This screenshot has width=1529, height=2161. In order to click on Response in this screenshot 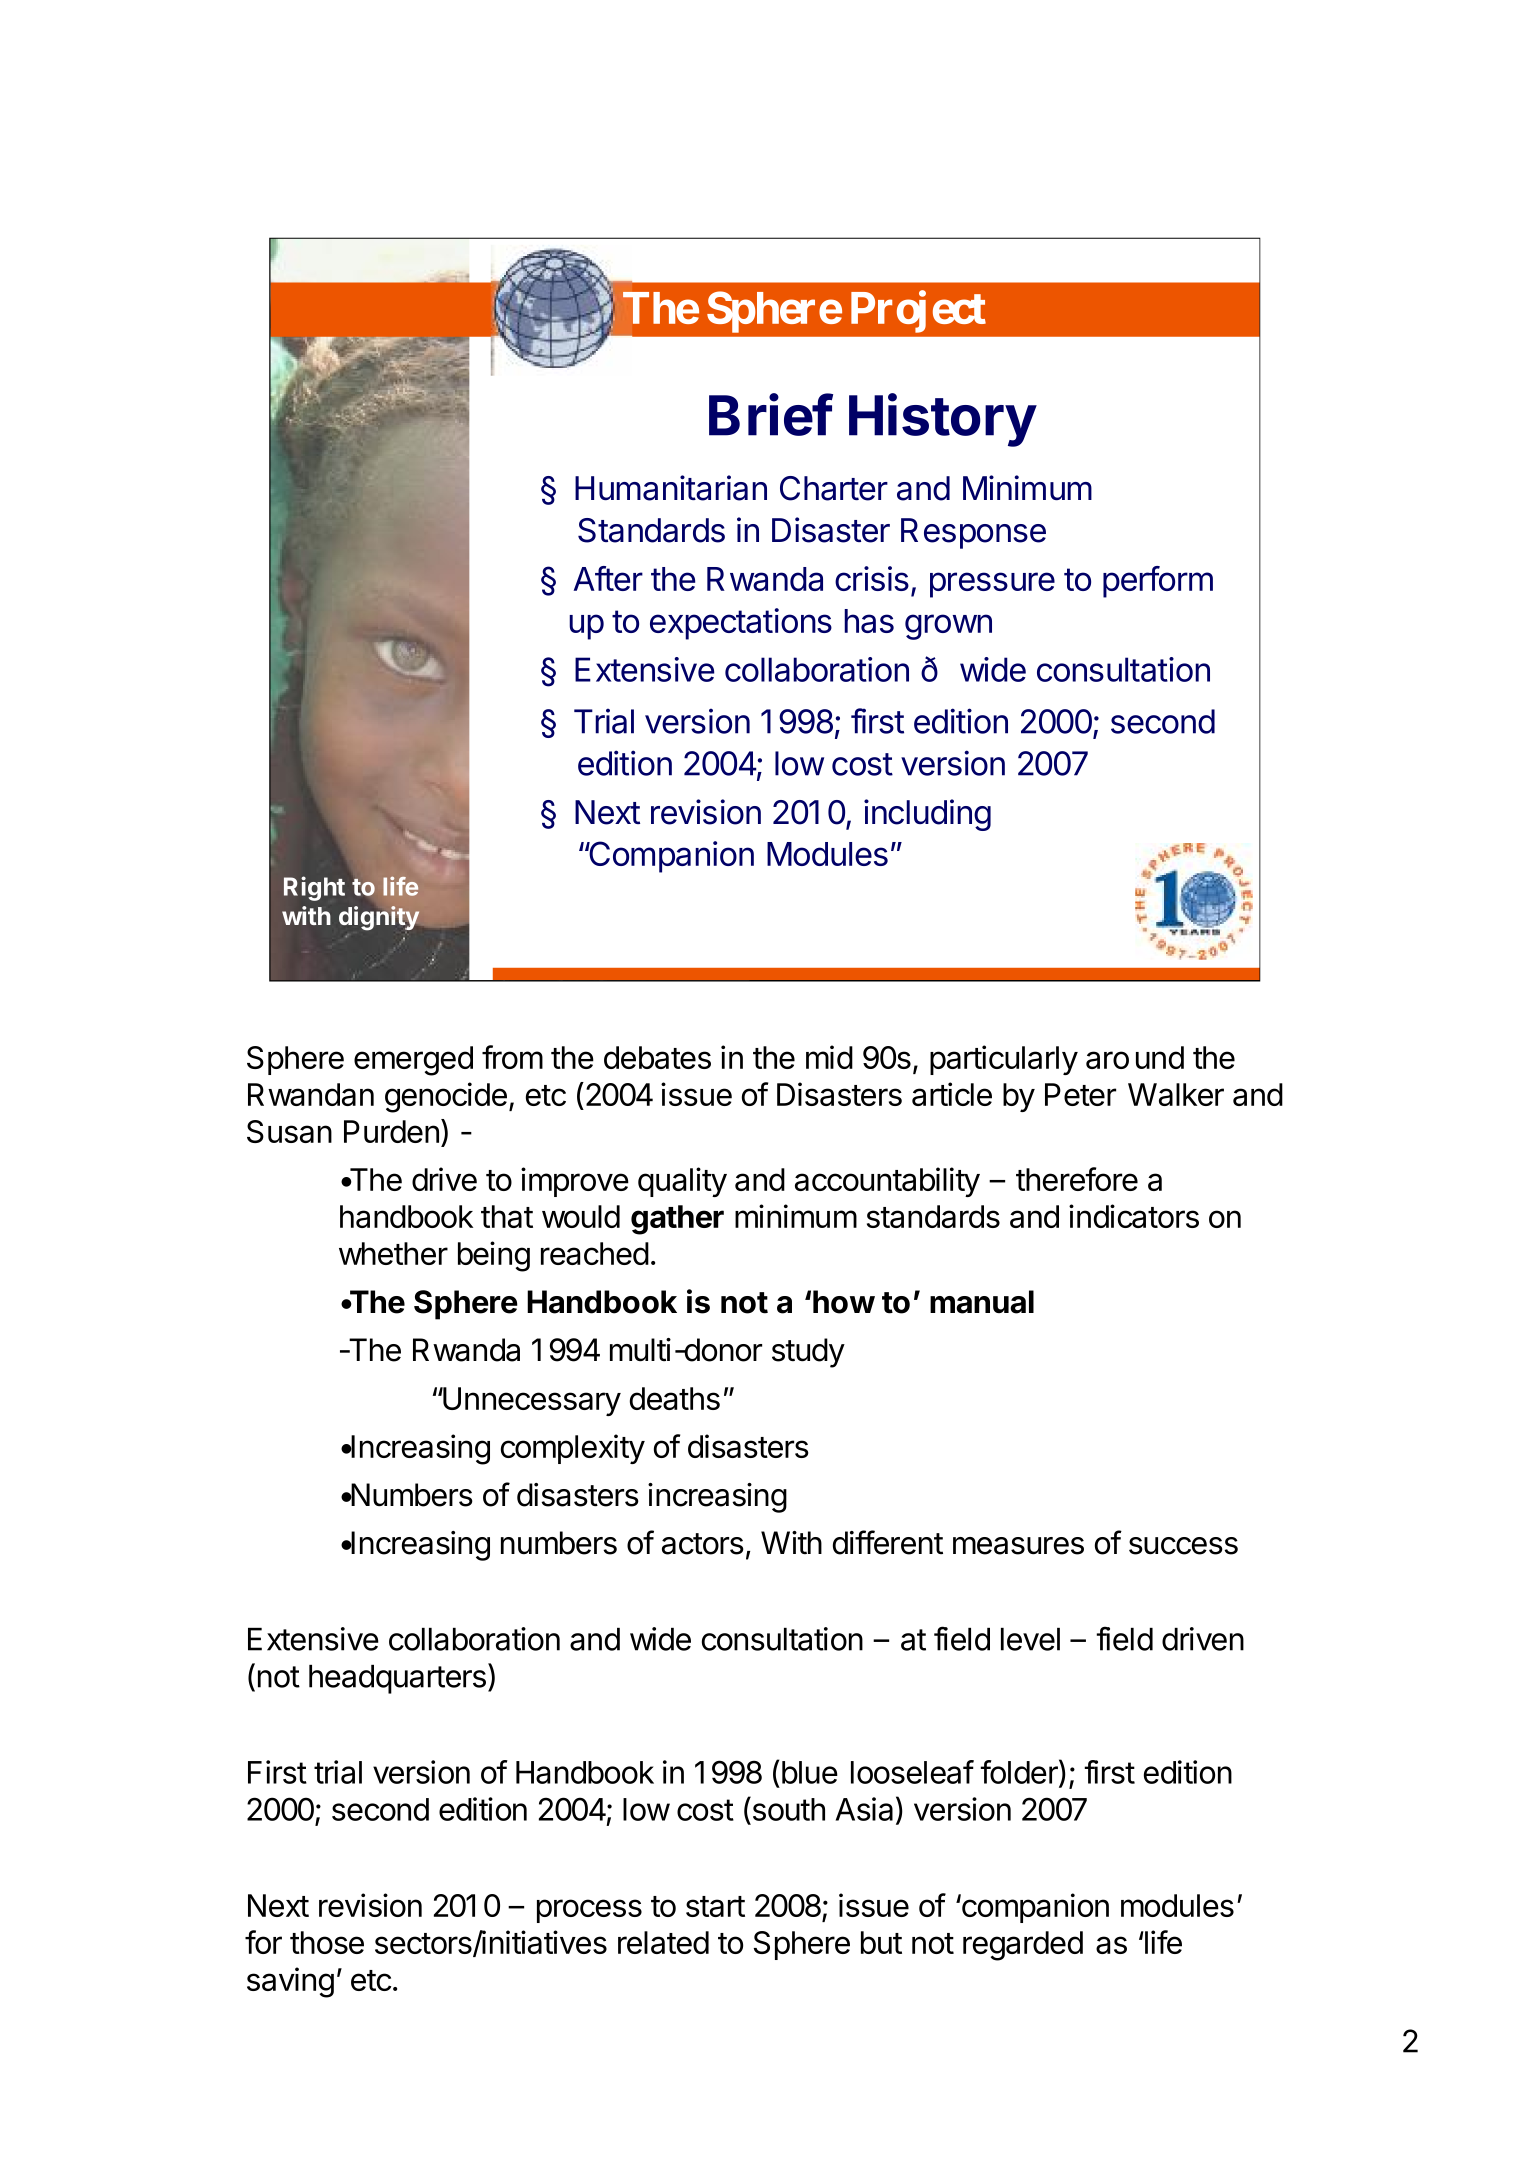, I will do `click(973, 533)`.
